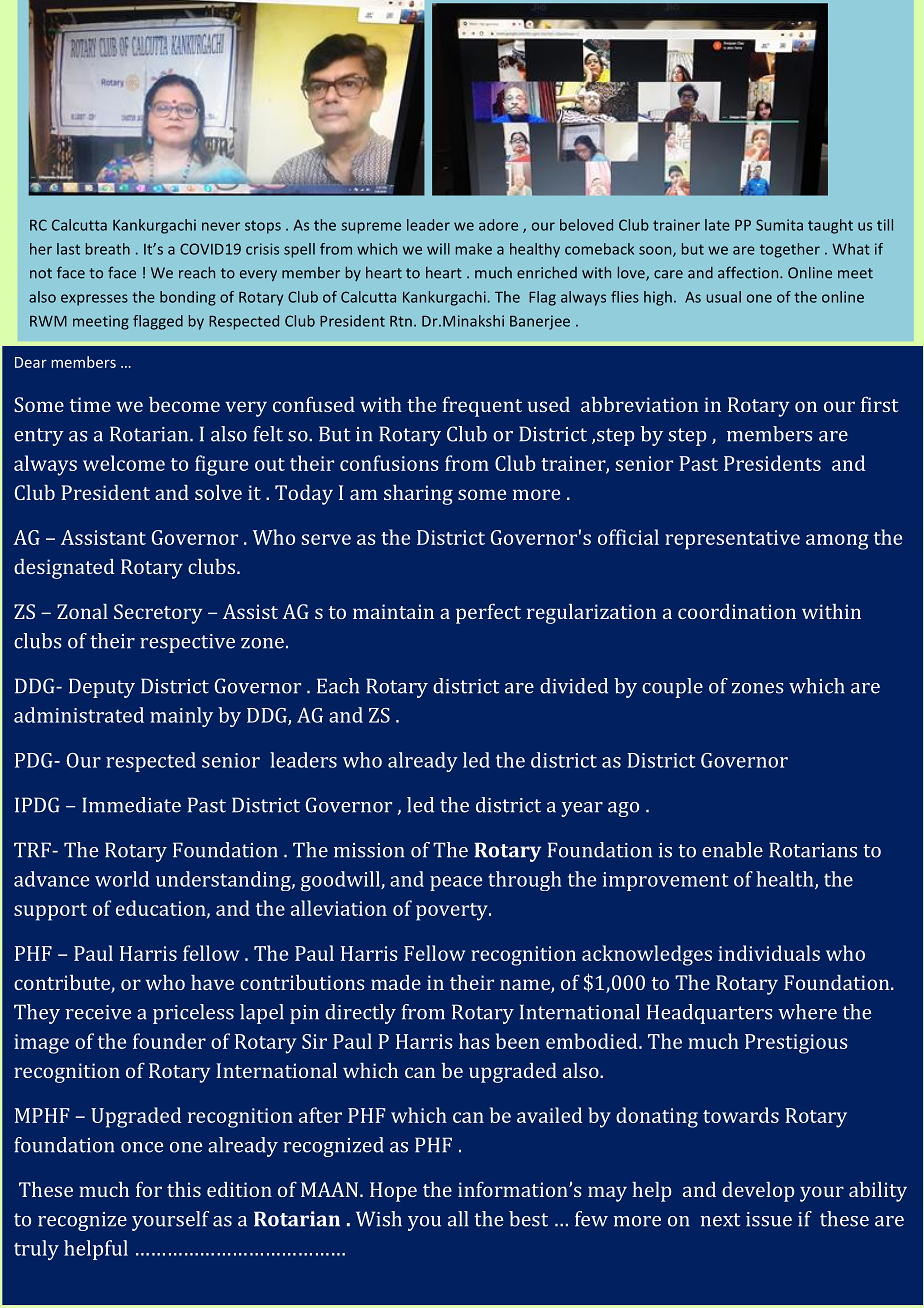 Image resolution: width=924 pixels, height=1308 pixels. I want to click on individuals, so click(769, 953).
